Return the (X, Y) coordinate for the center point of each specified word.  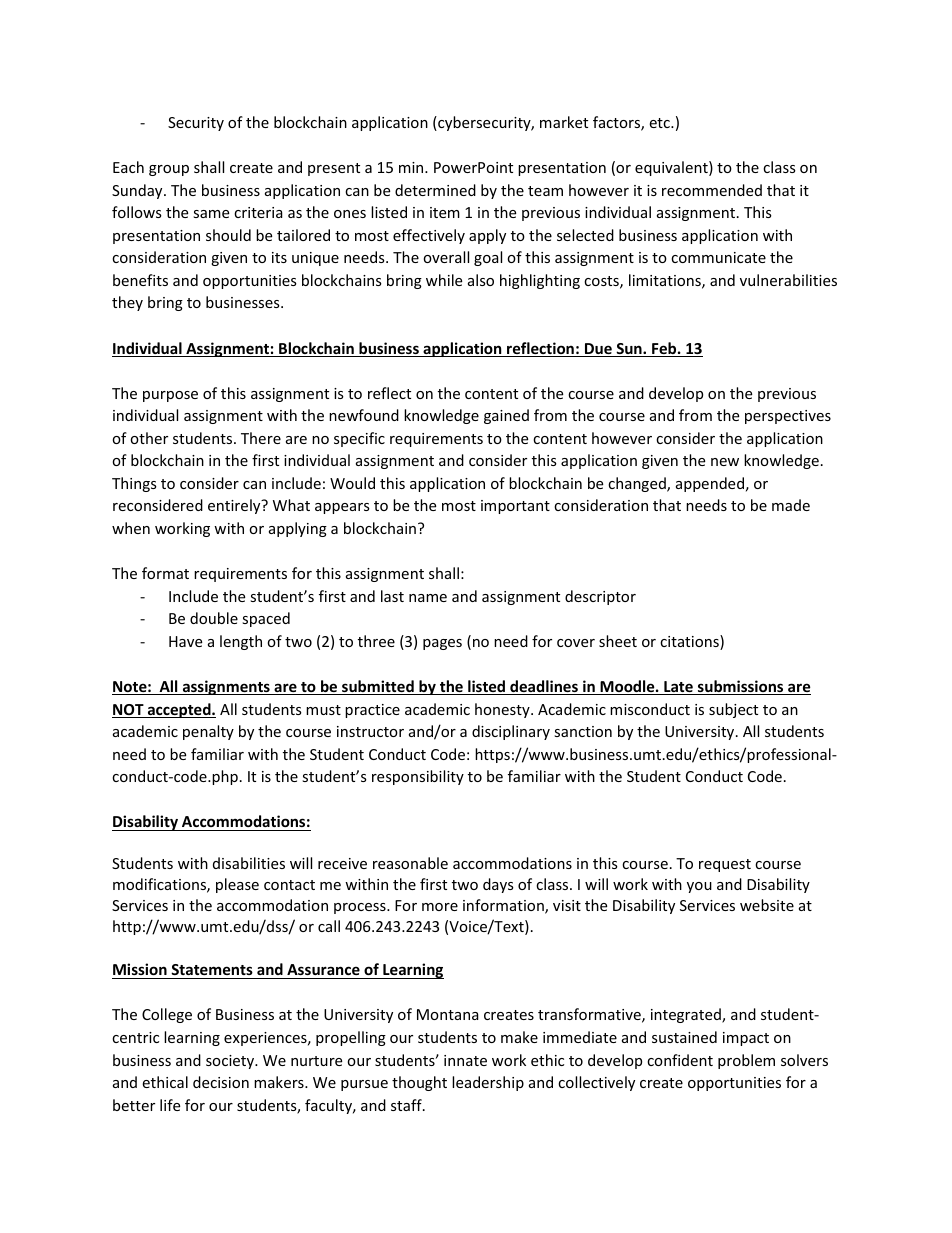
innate (465, 1060)
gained (506, 416)
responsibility (418, 777)
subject (733, 710)
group (169, 170)
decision (221, 1082)
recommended (712, 190)
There (261, 438)
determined (435, 190)
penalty (208, 732)
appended (710, 484)
